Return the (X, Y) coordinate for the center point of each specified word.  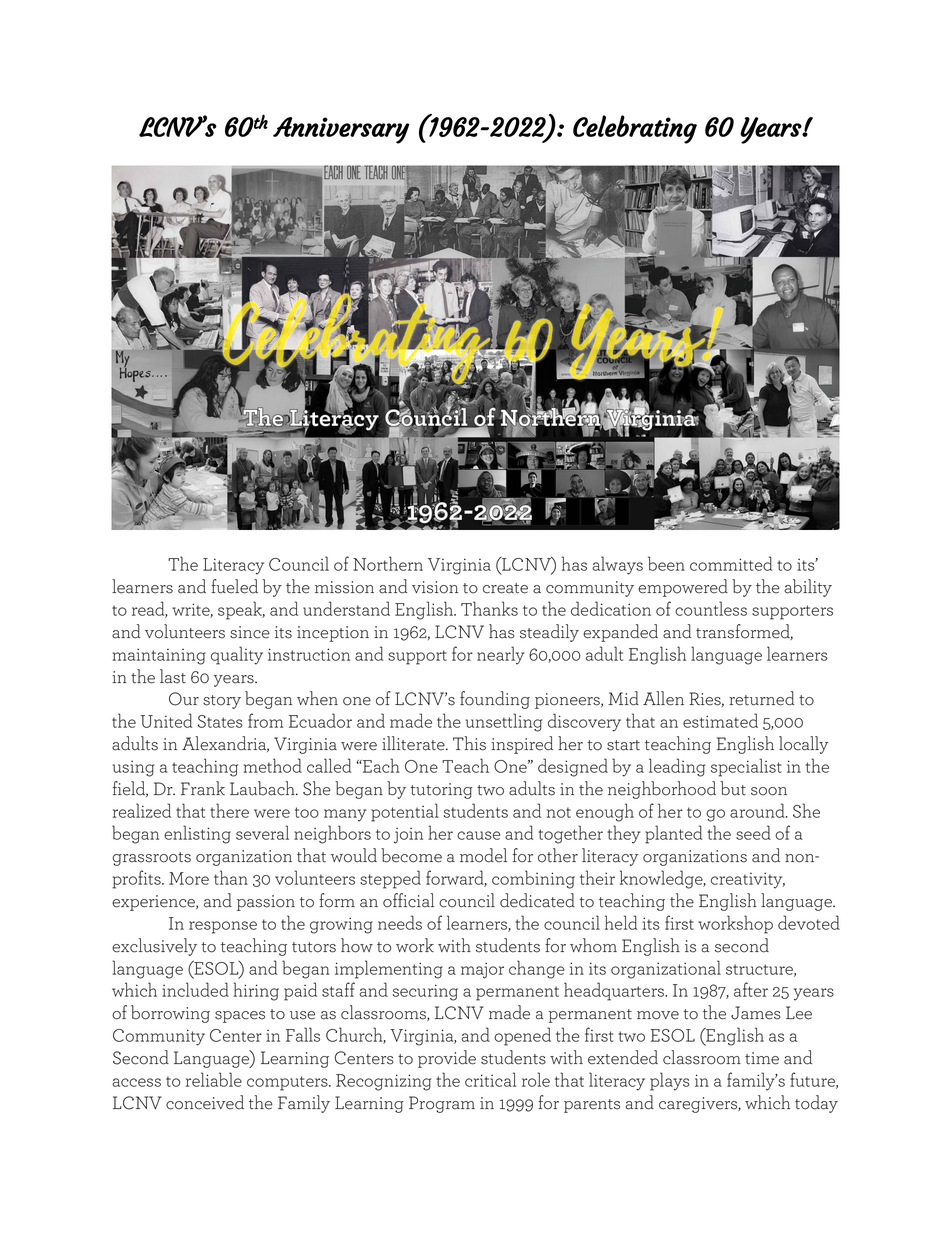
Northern (388, 563)
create (505, 588)
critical (490, 1079)
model (483, 855)
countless (711, 608)
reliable (214, 1079)
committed (731, 563)
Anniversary (341, 130)
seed (753, 832)
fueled (234, 586)
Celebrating (635, 129)
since (250, 632)
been (666, 563)
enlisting (197, 834)
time (762, 1058)
